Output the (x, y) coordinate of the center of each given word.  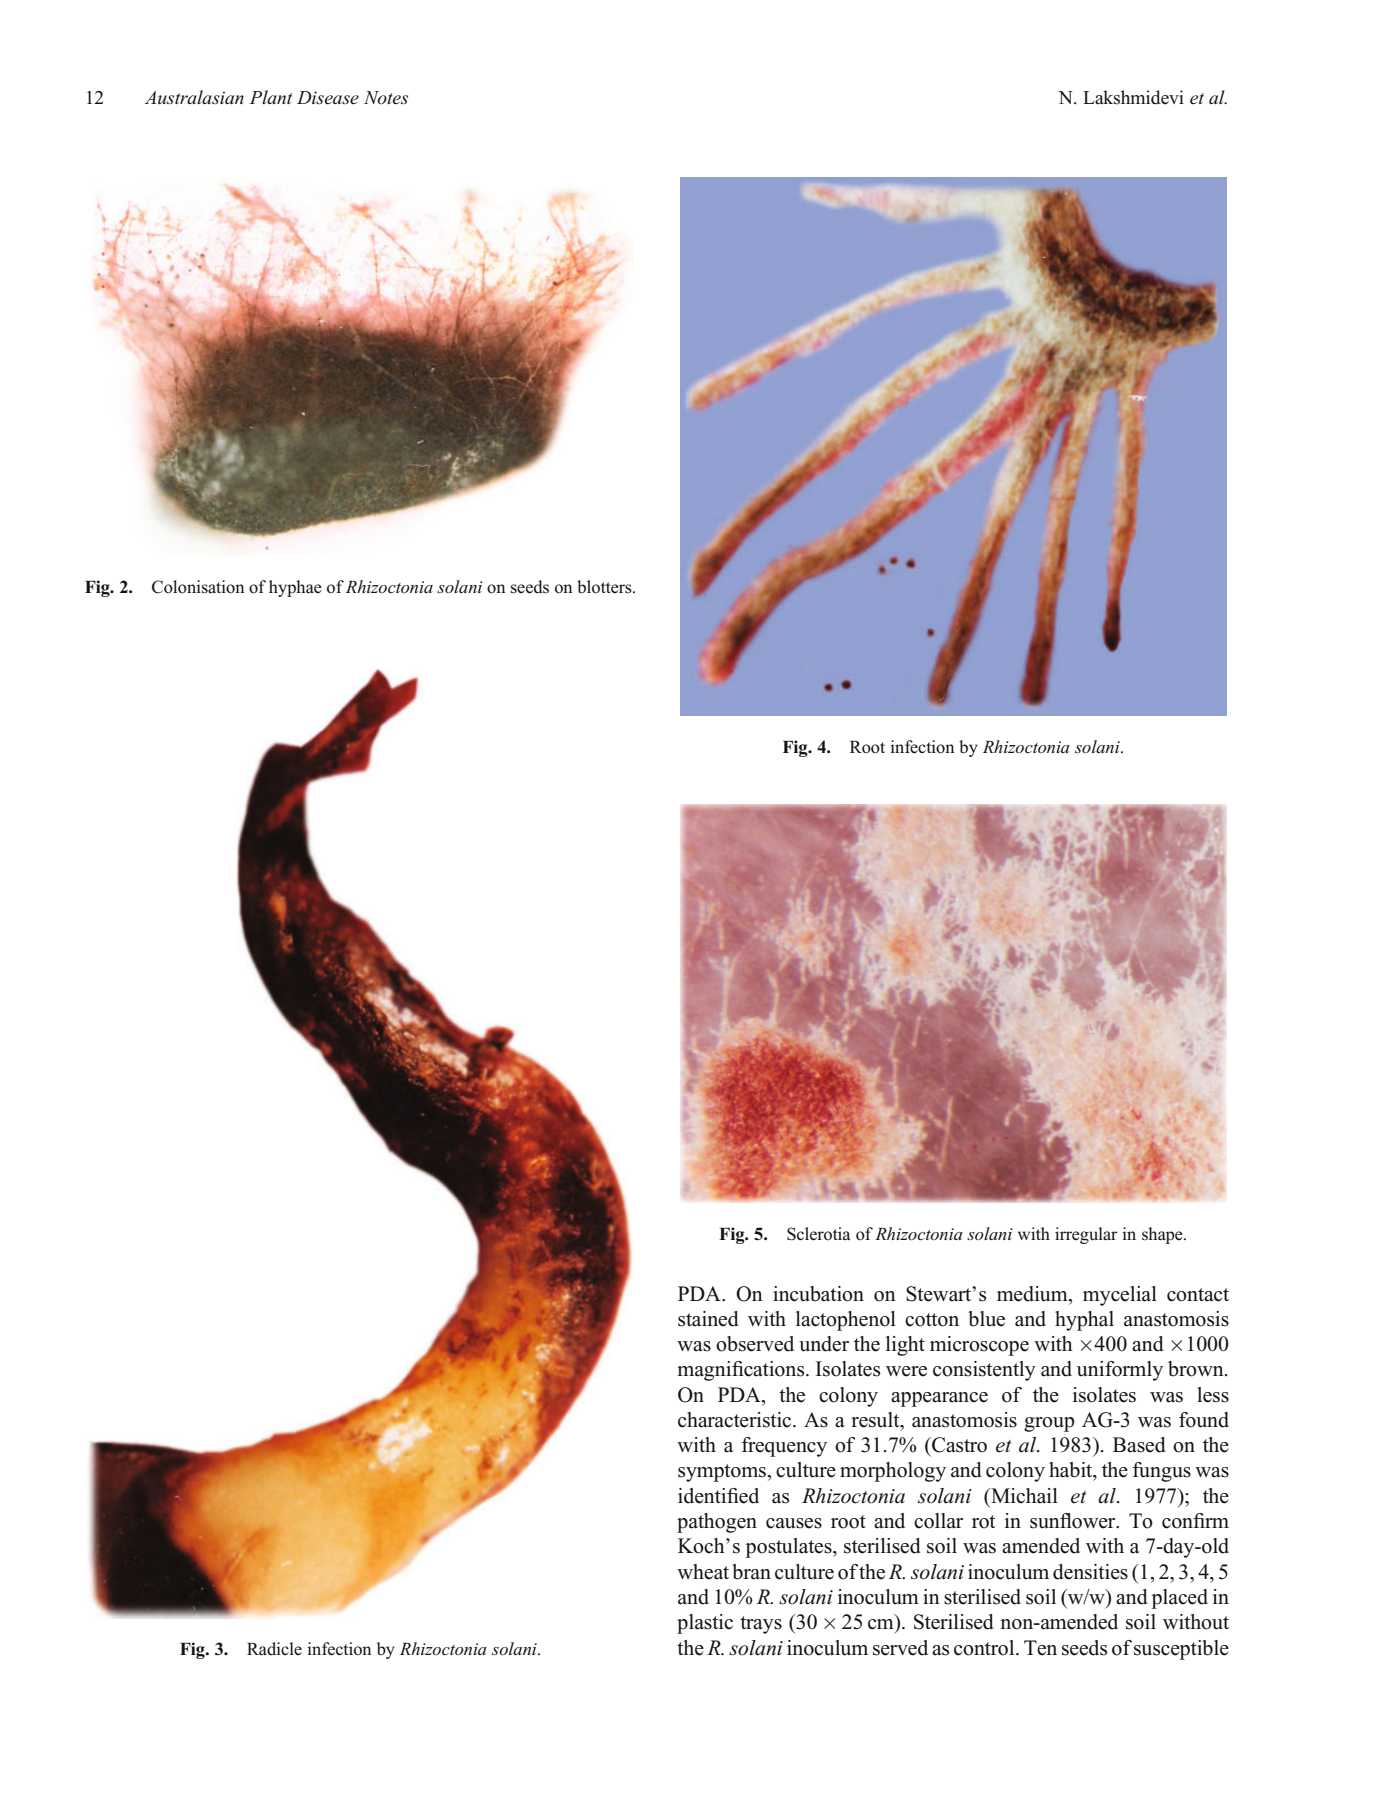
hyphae (295, 588)
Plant (271, 97)
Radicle (274, 1649)
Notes (386, 98)
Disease (328, 98)
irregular (1086, 1235)
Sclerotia (818, 1234)
